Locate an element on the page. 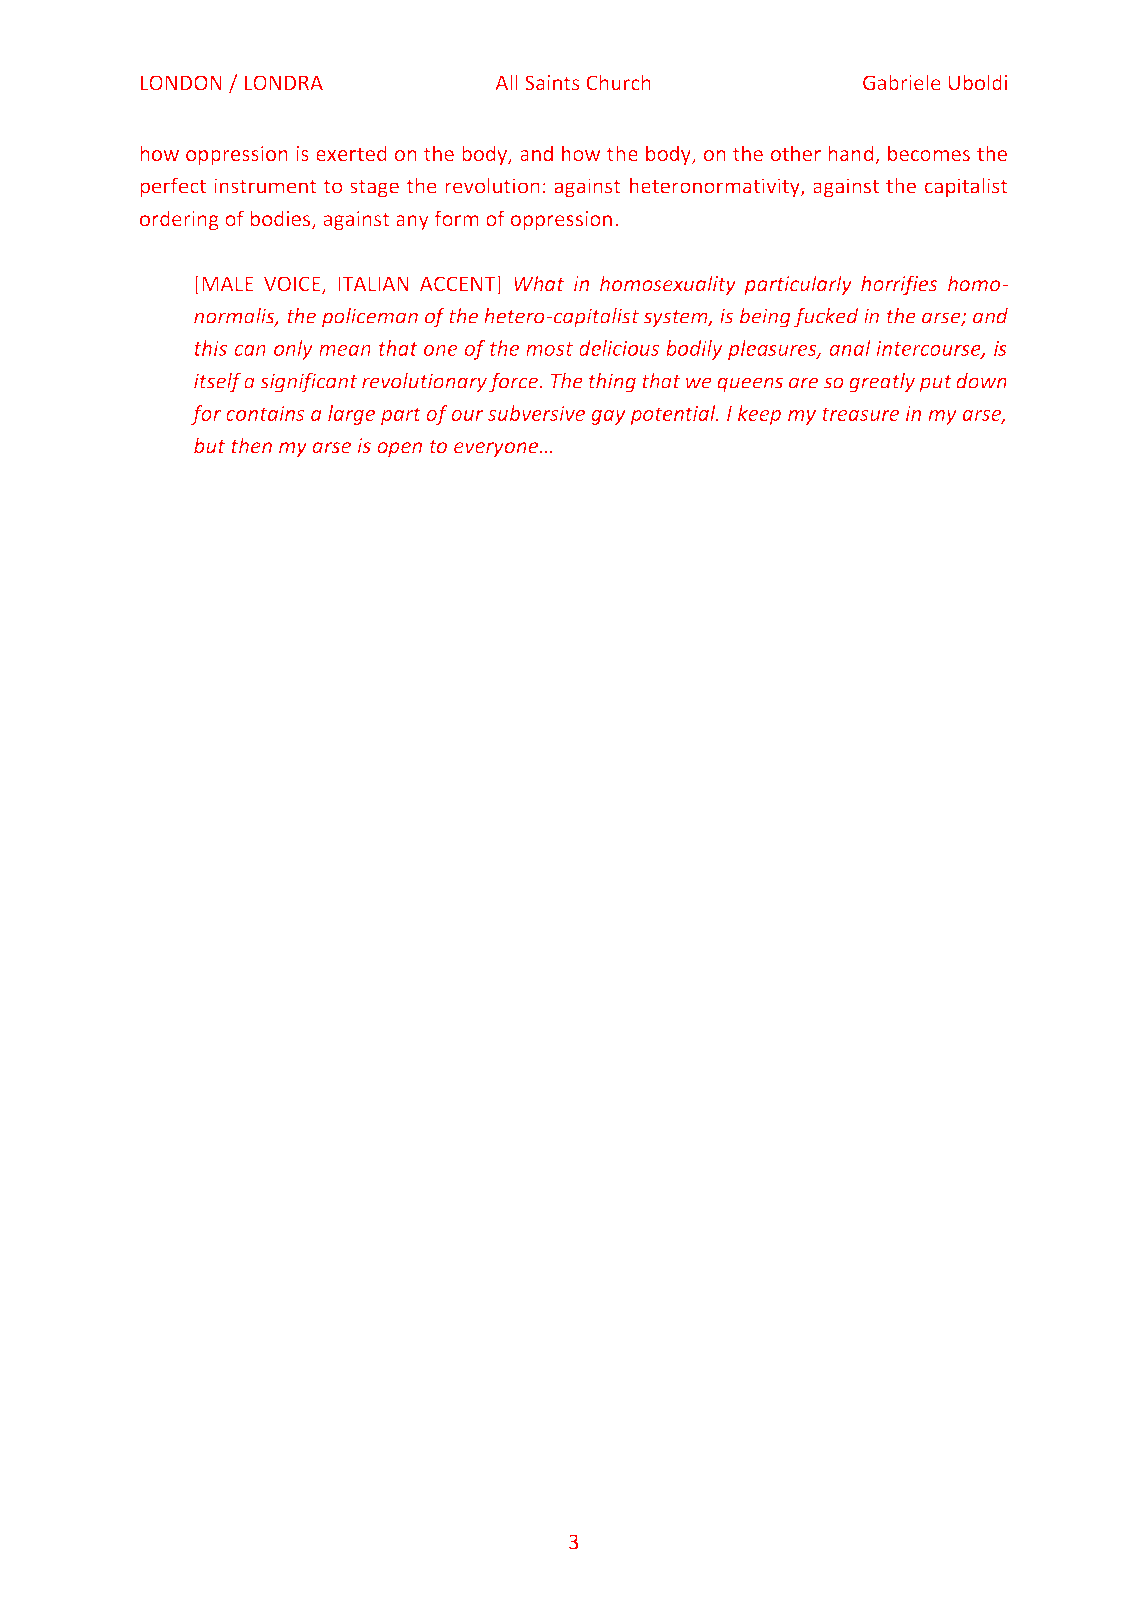  hand is located at coordinates (852, 154).
